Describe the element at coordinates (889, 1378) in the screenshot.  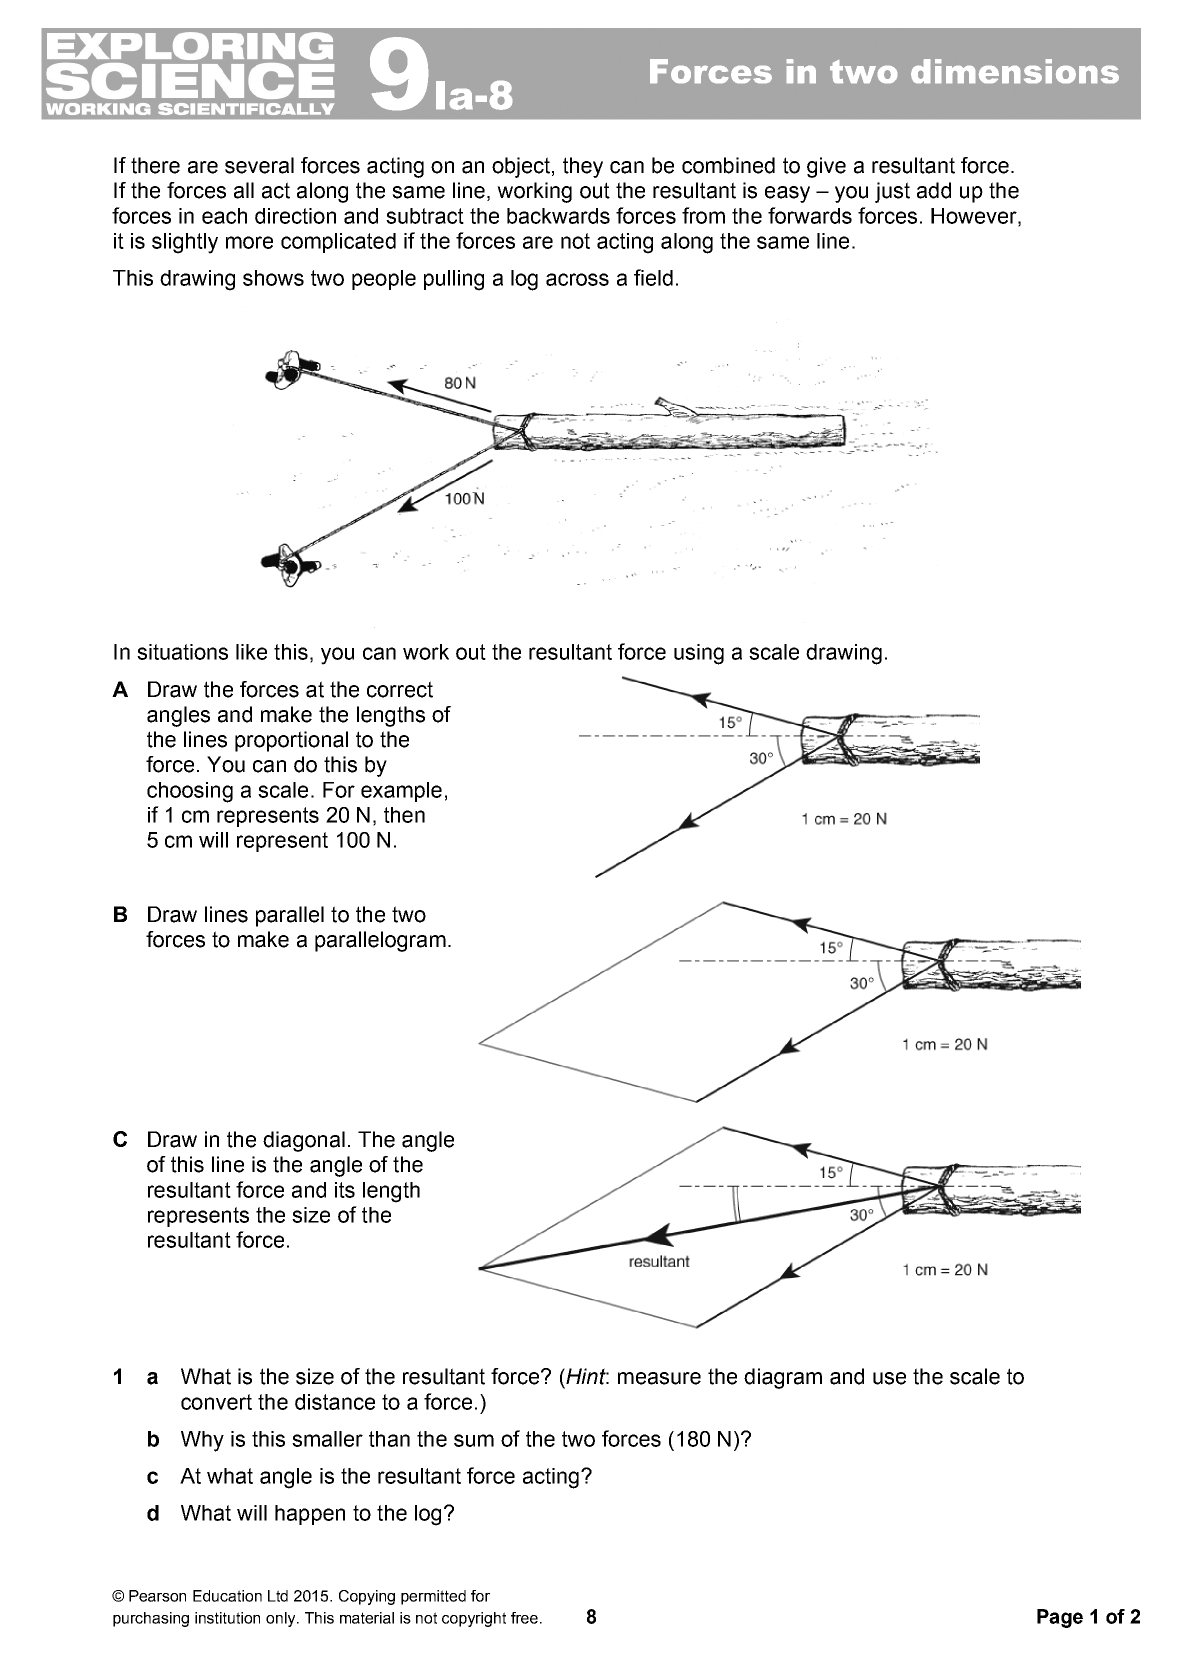
I see `use` at that location.
